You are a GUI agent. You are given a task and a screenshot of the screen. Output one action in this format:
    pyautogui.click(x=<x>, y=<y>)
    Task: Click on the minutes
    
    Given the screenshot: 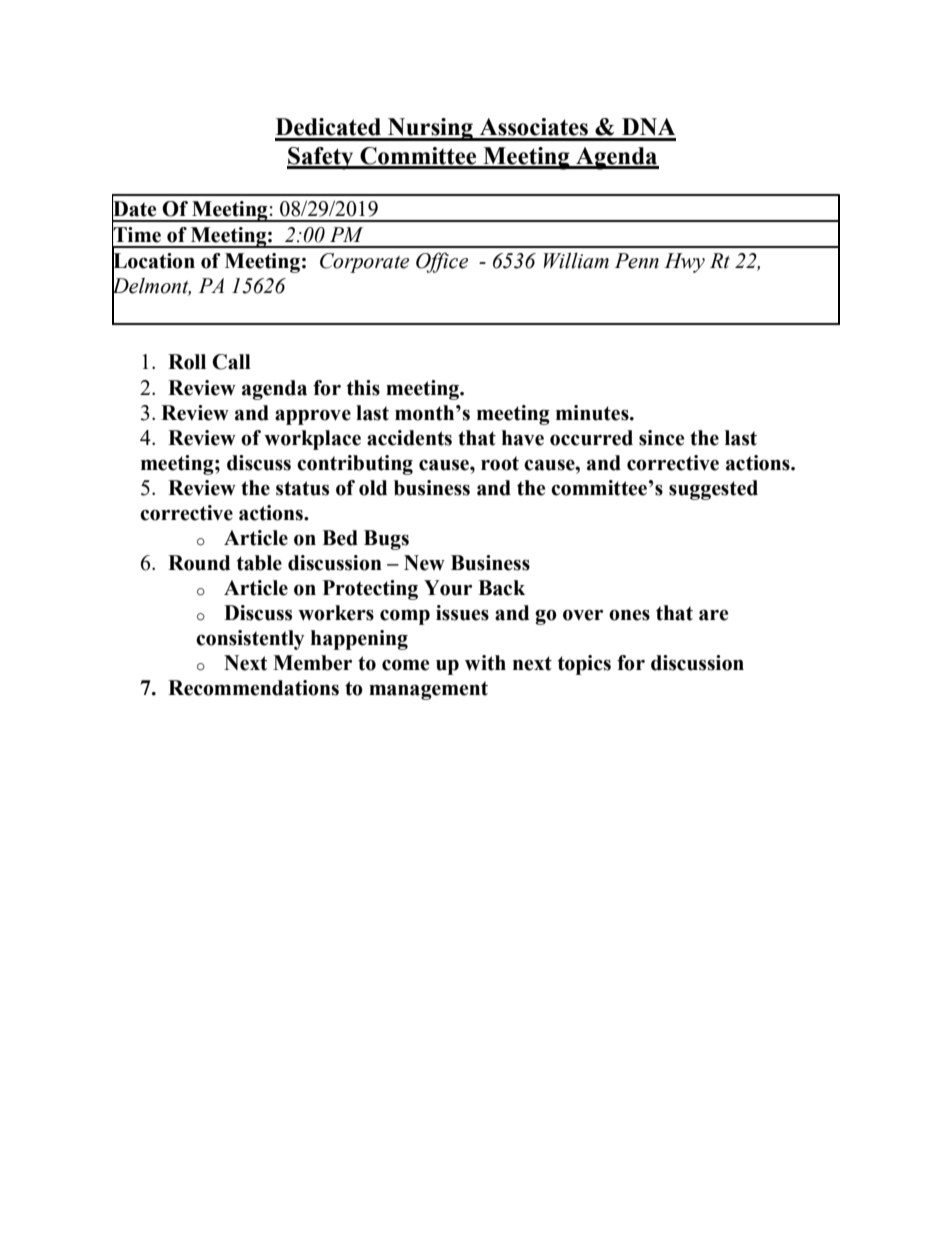 What is the action you would take?
    pyautogui.click(x=593, y=413)
